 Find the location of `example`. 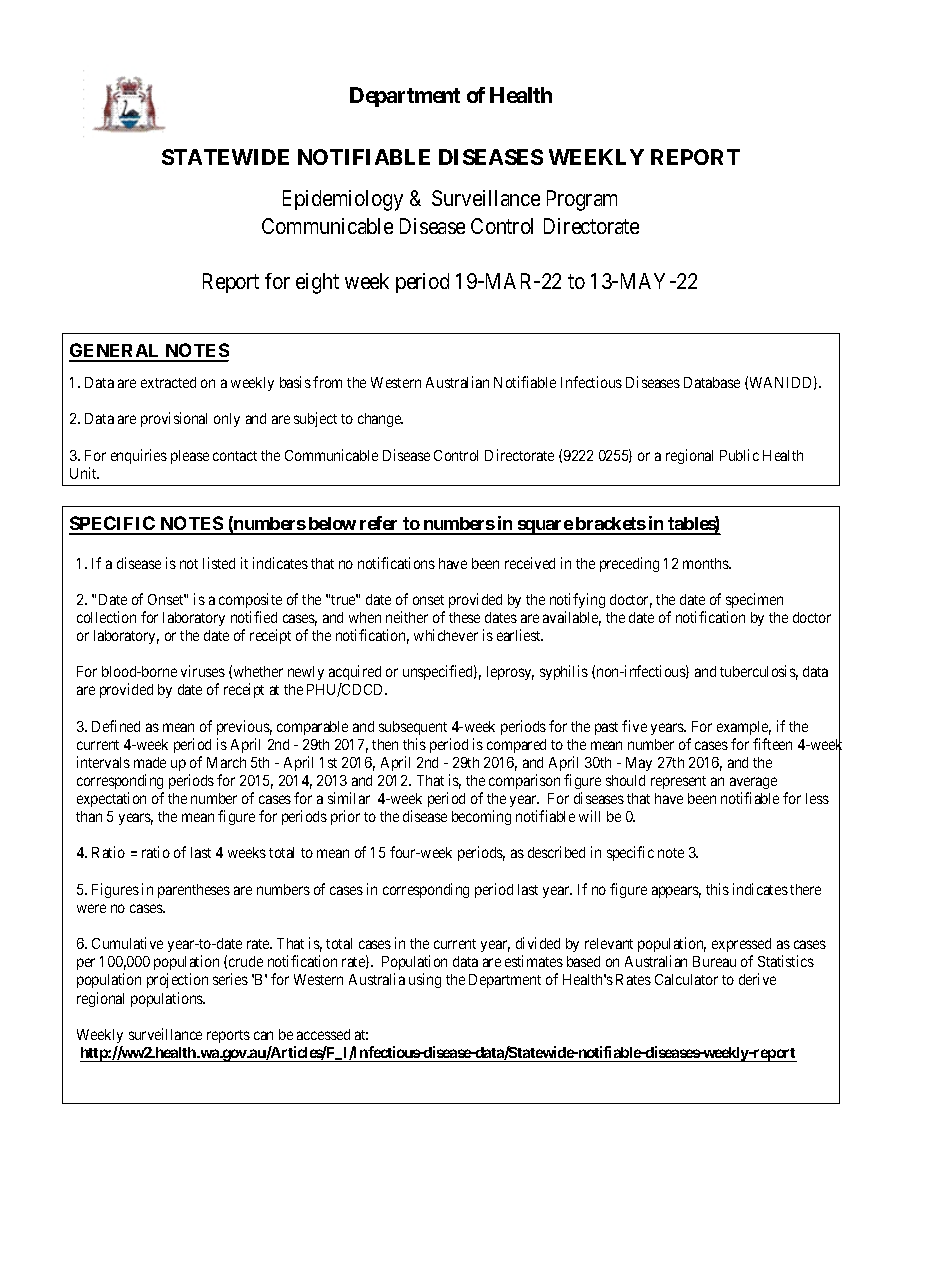

example is located at coordinates (744, 728).
